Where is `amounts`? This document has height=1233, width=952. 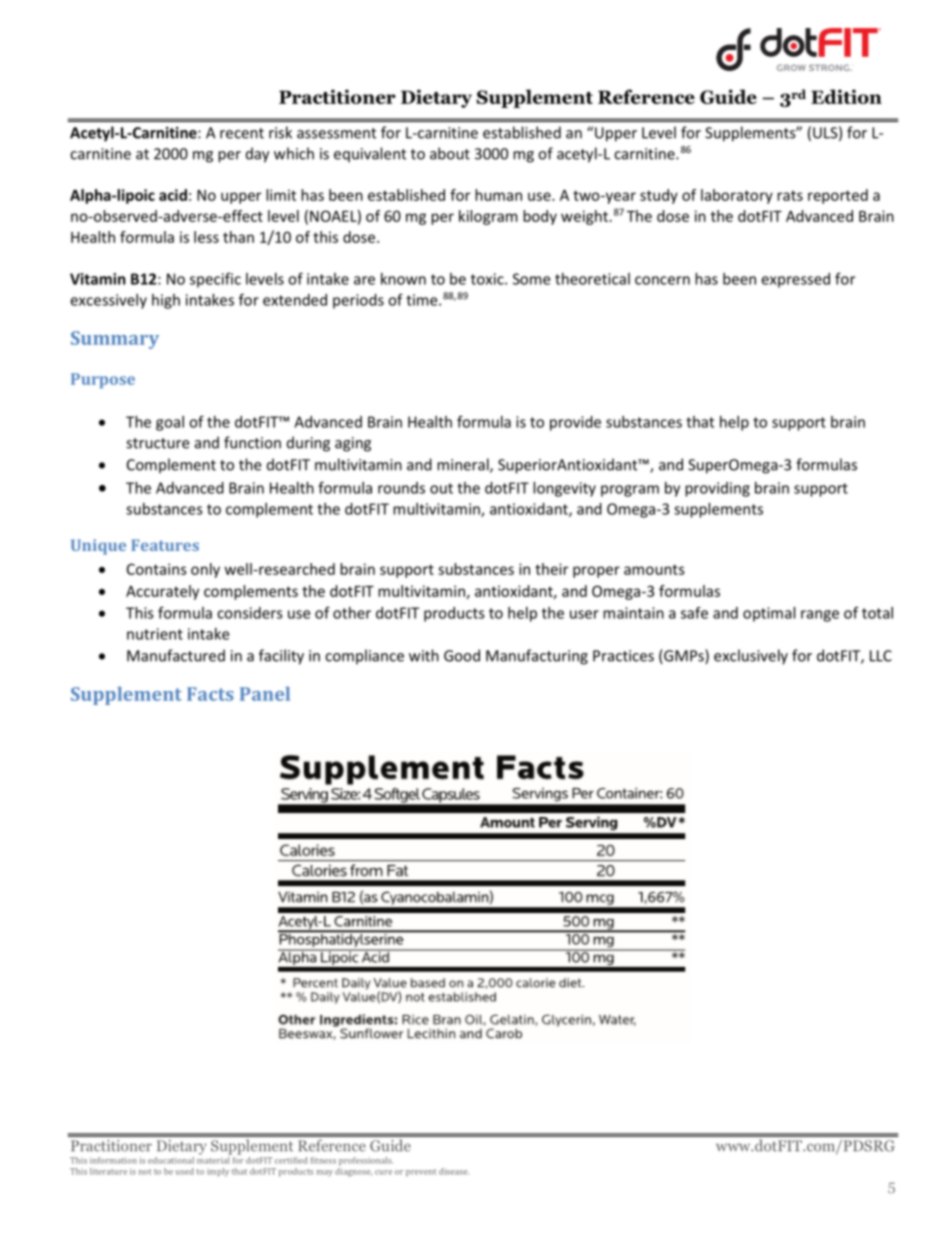
amounts is located at coordinates (654, 569).
